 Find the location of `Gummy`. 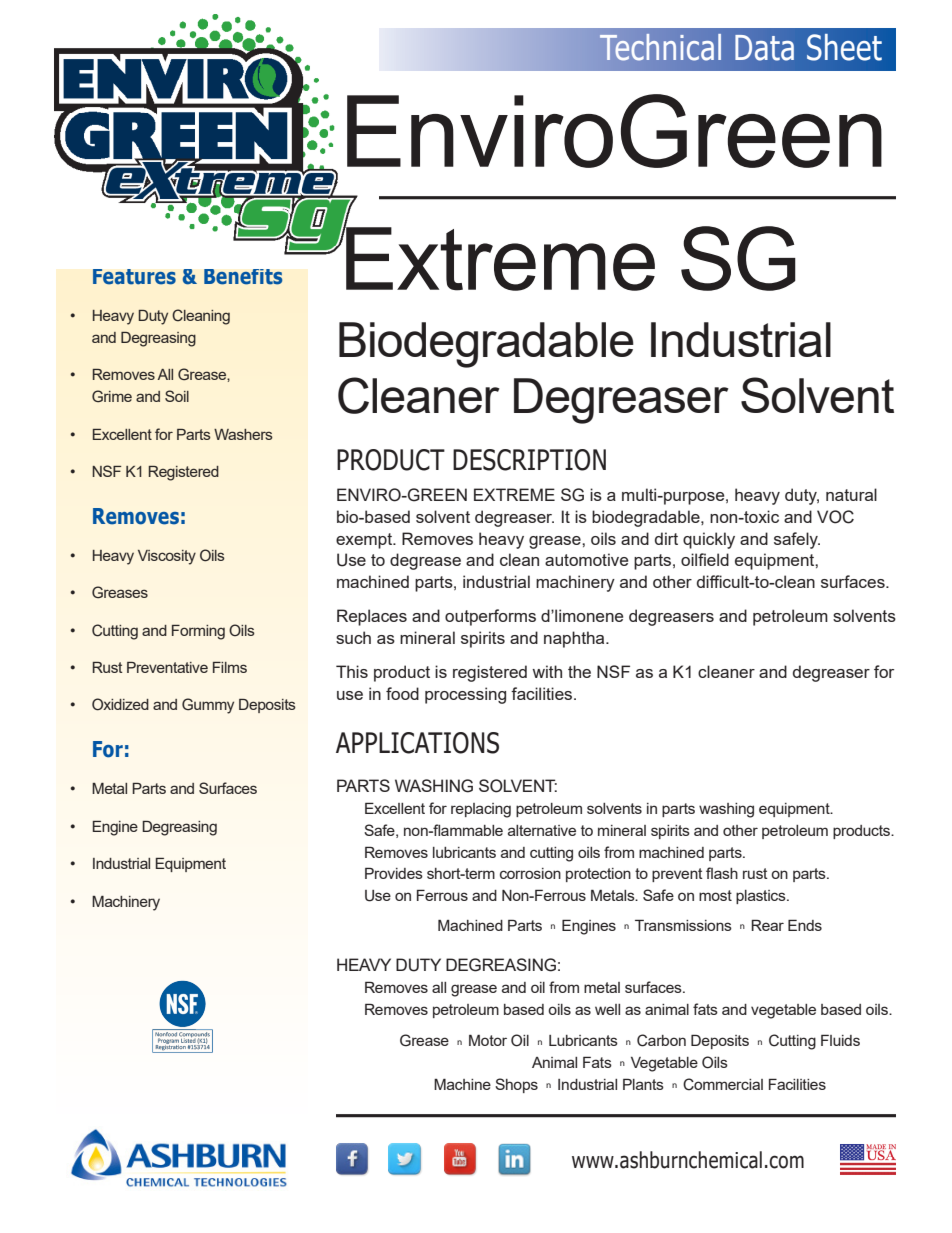

Gummy is located at coordinates (208, 706).
